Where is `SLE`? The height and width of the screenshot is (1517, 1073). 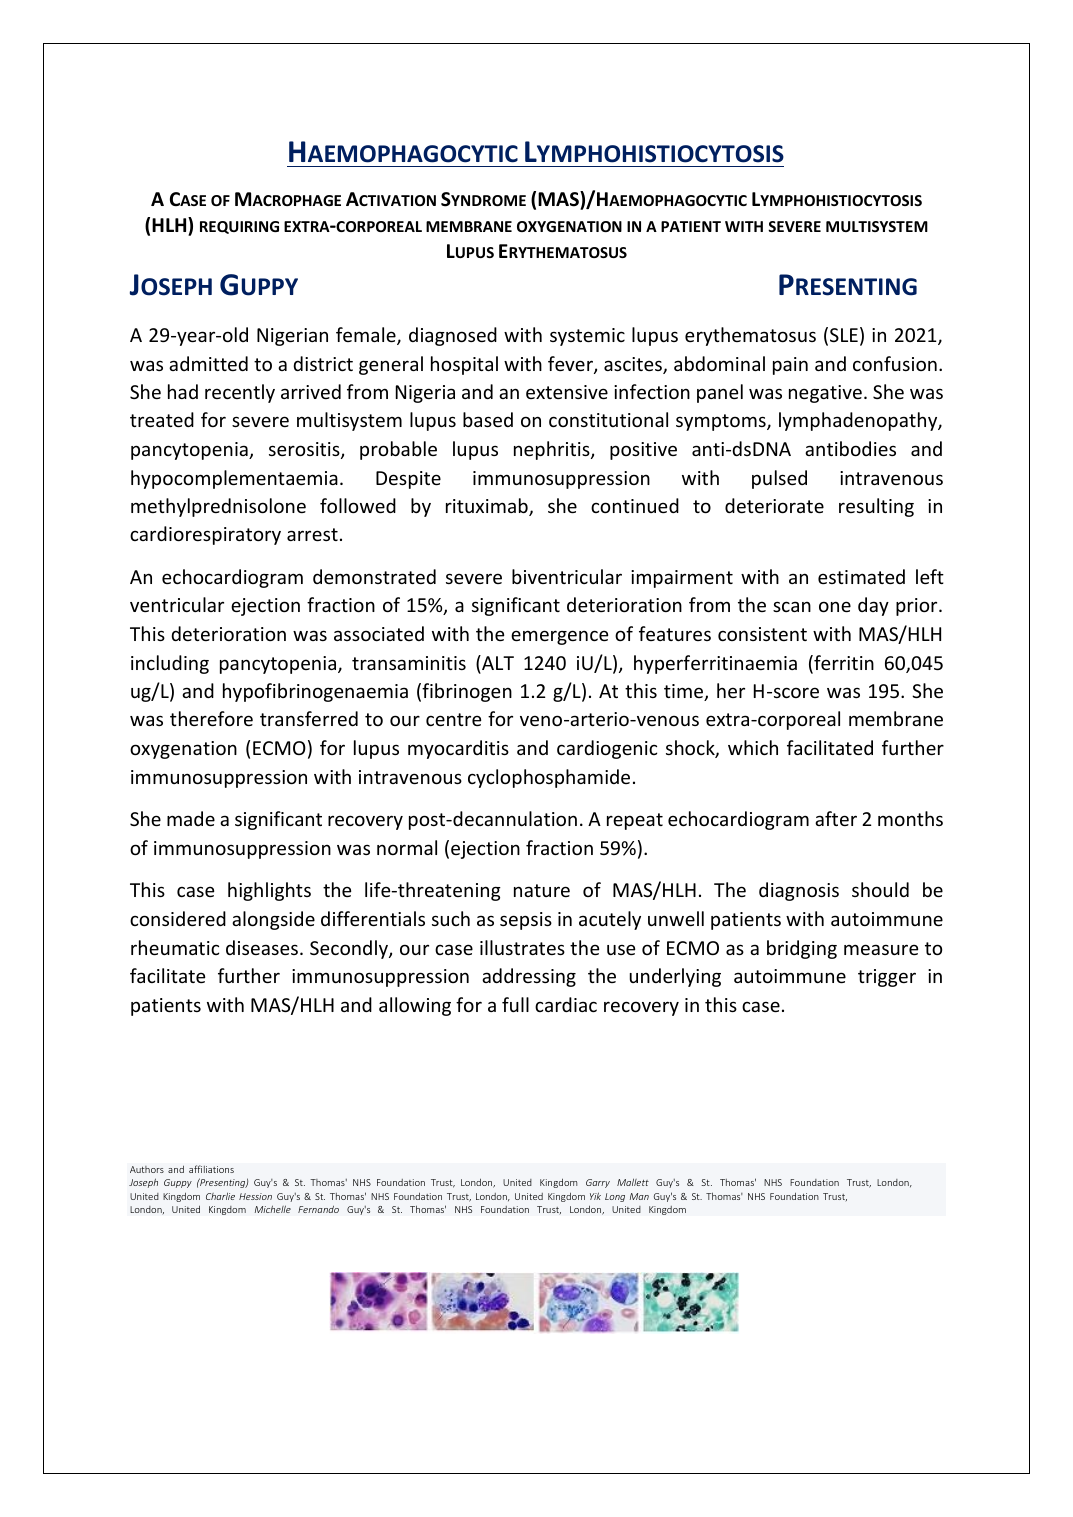 SLE is located at coordinates (844, 335).
